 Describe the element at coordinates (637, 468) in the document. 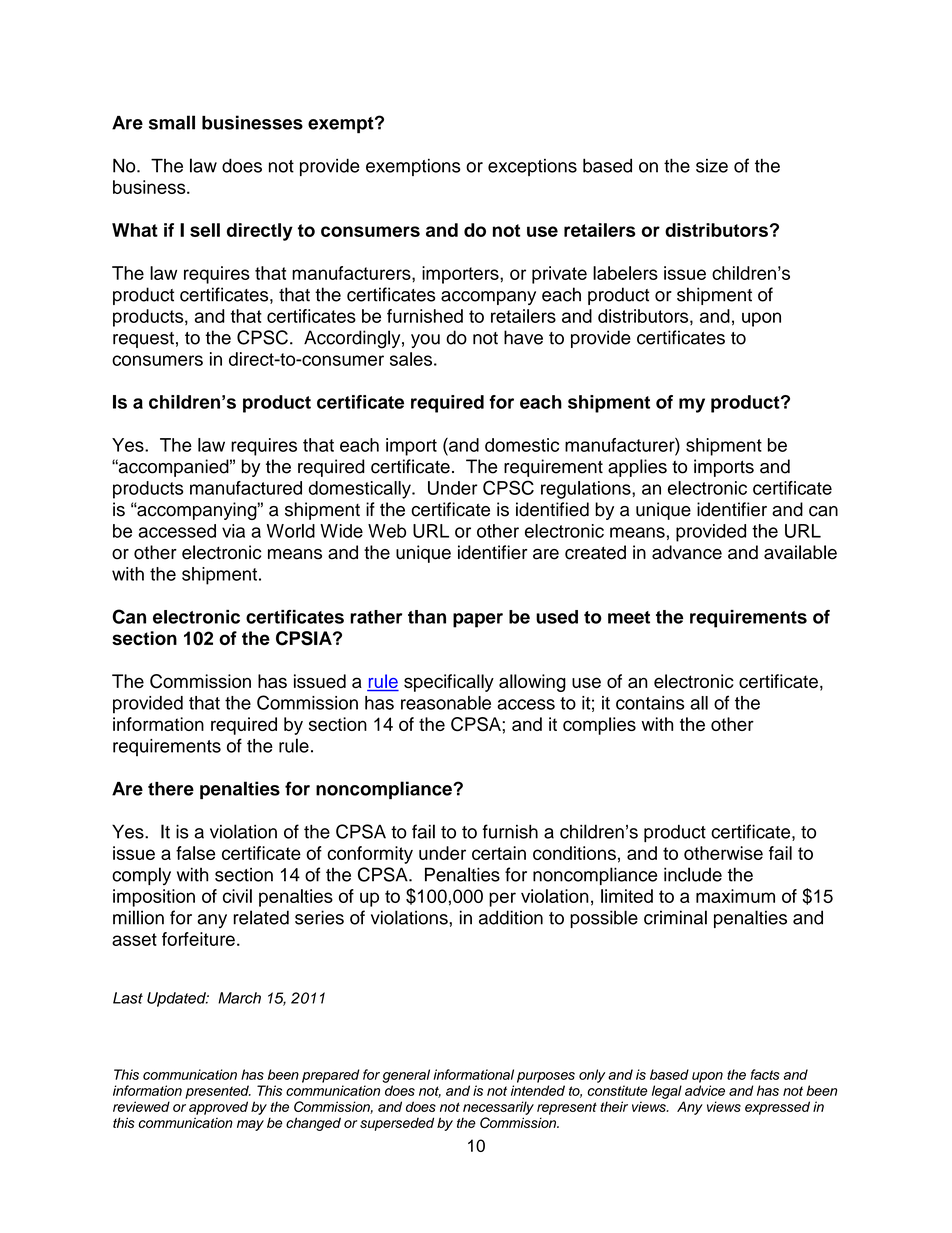

I see `applies` at that location.
